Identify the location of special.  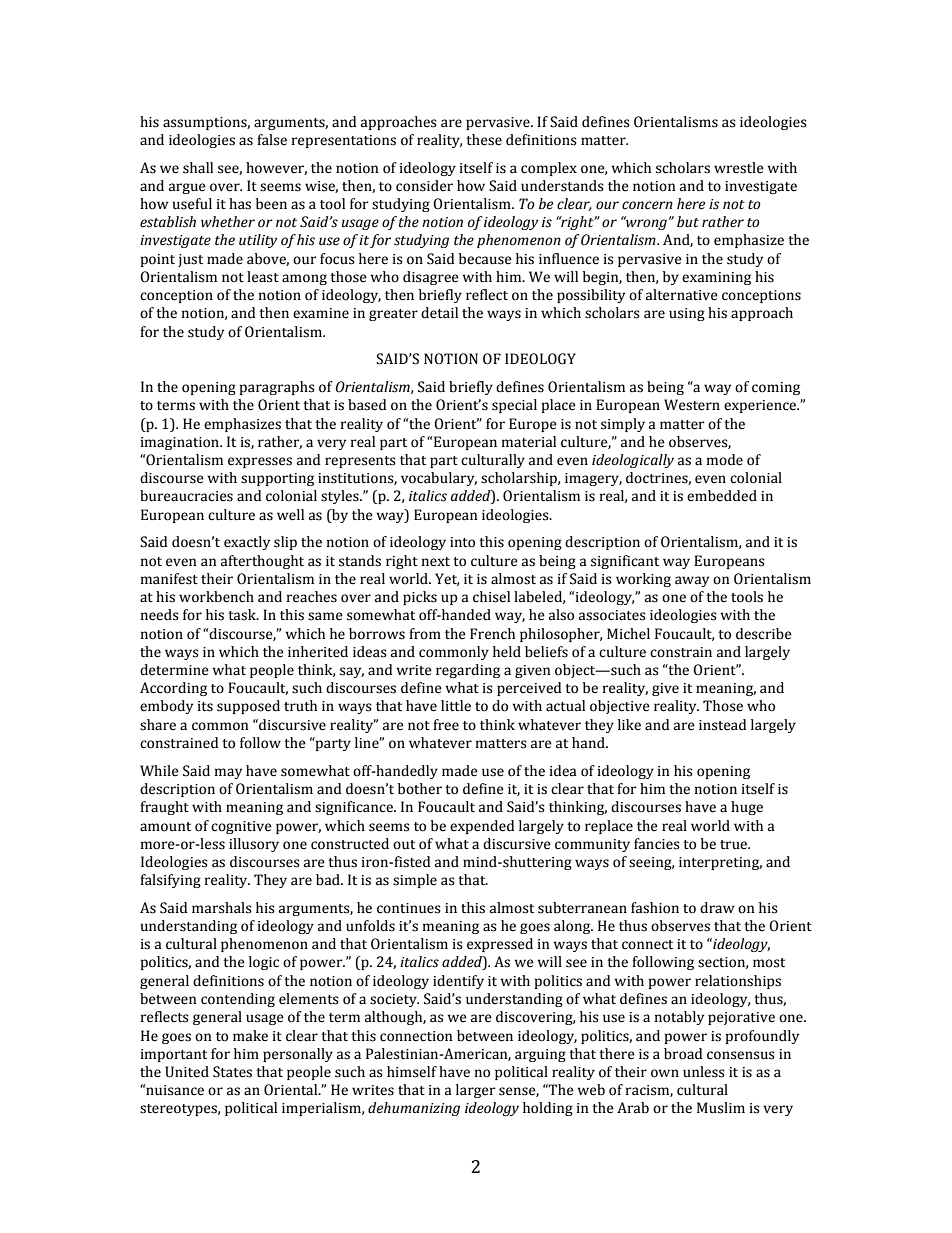
(514, 406).
